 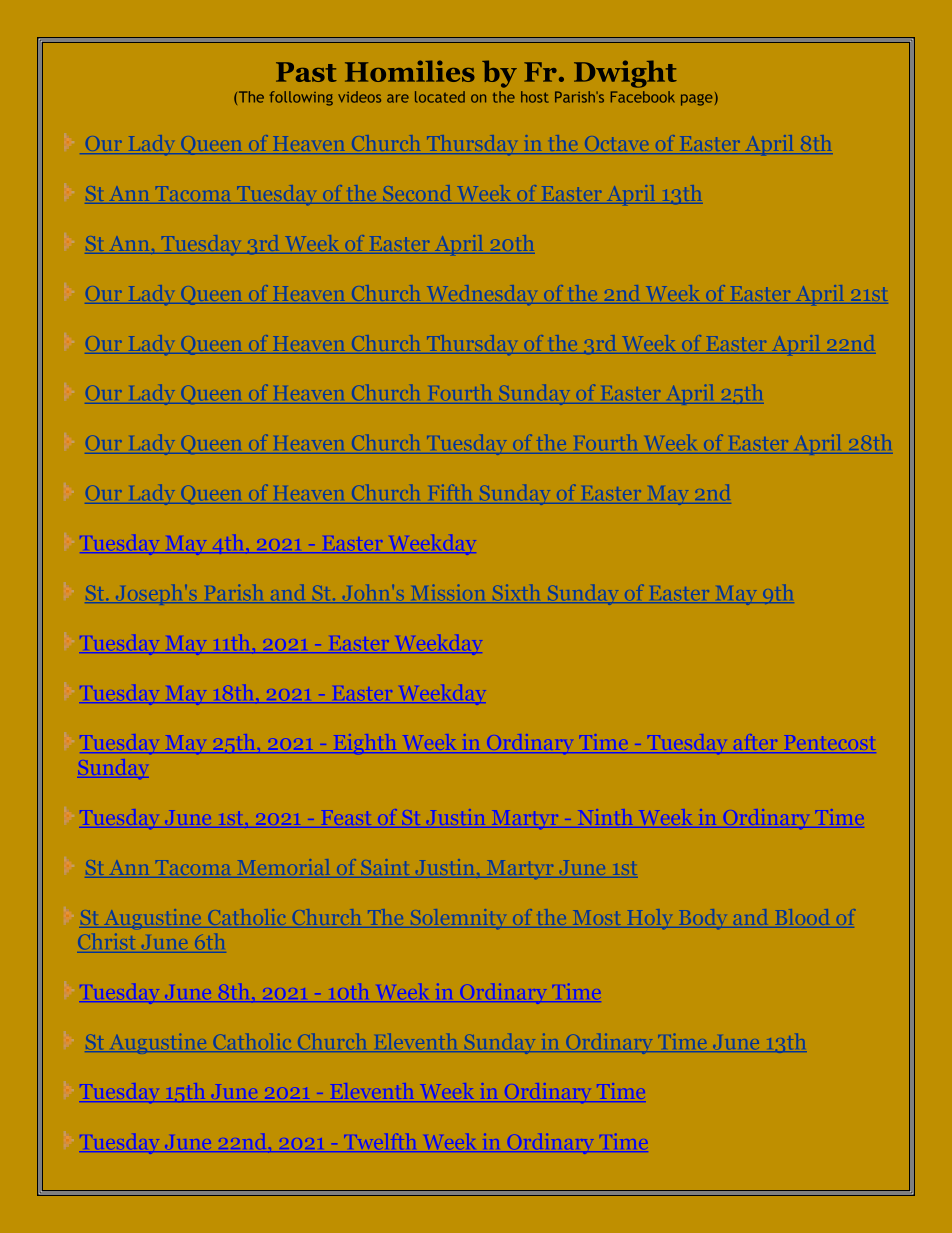 What do you see at coordinates (643, 97) in the screenshot?
I see `Facebook` at bounding box center [643, 97].
